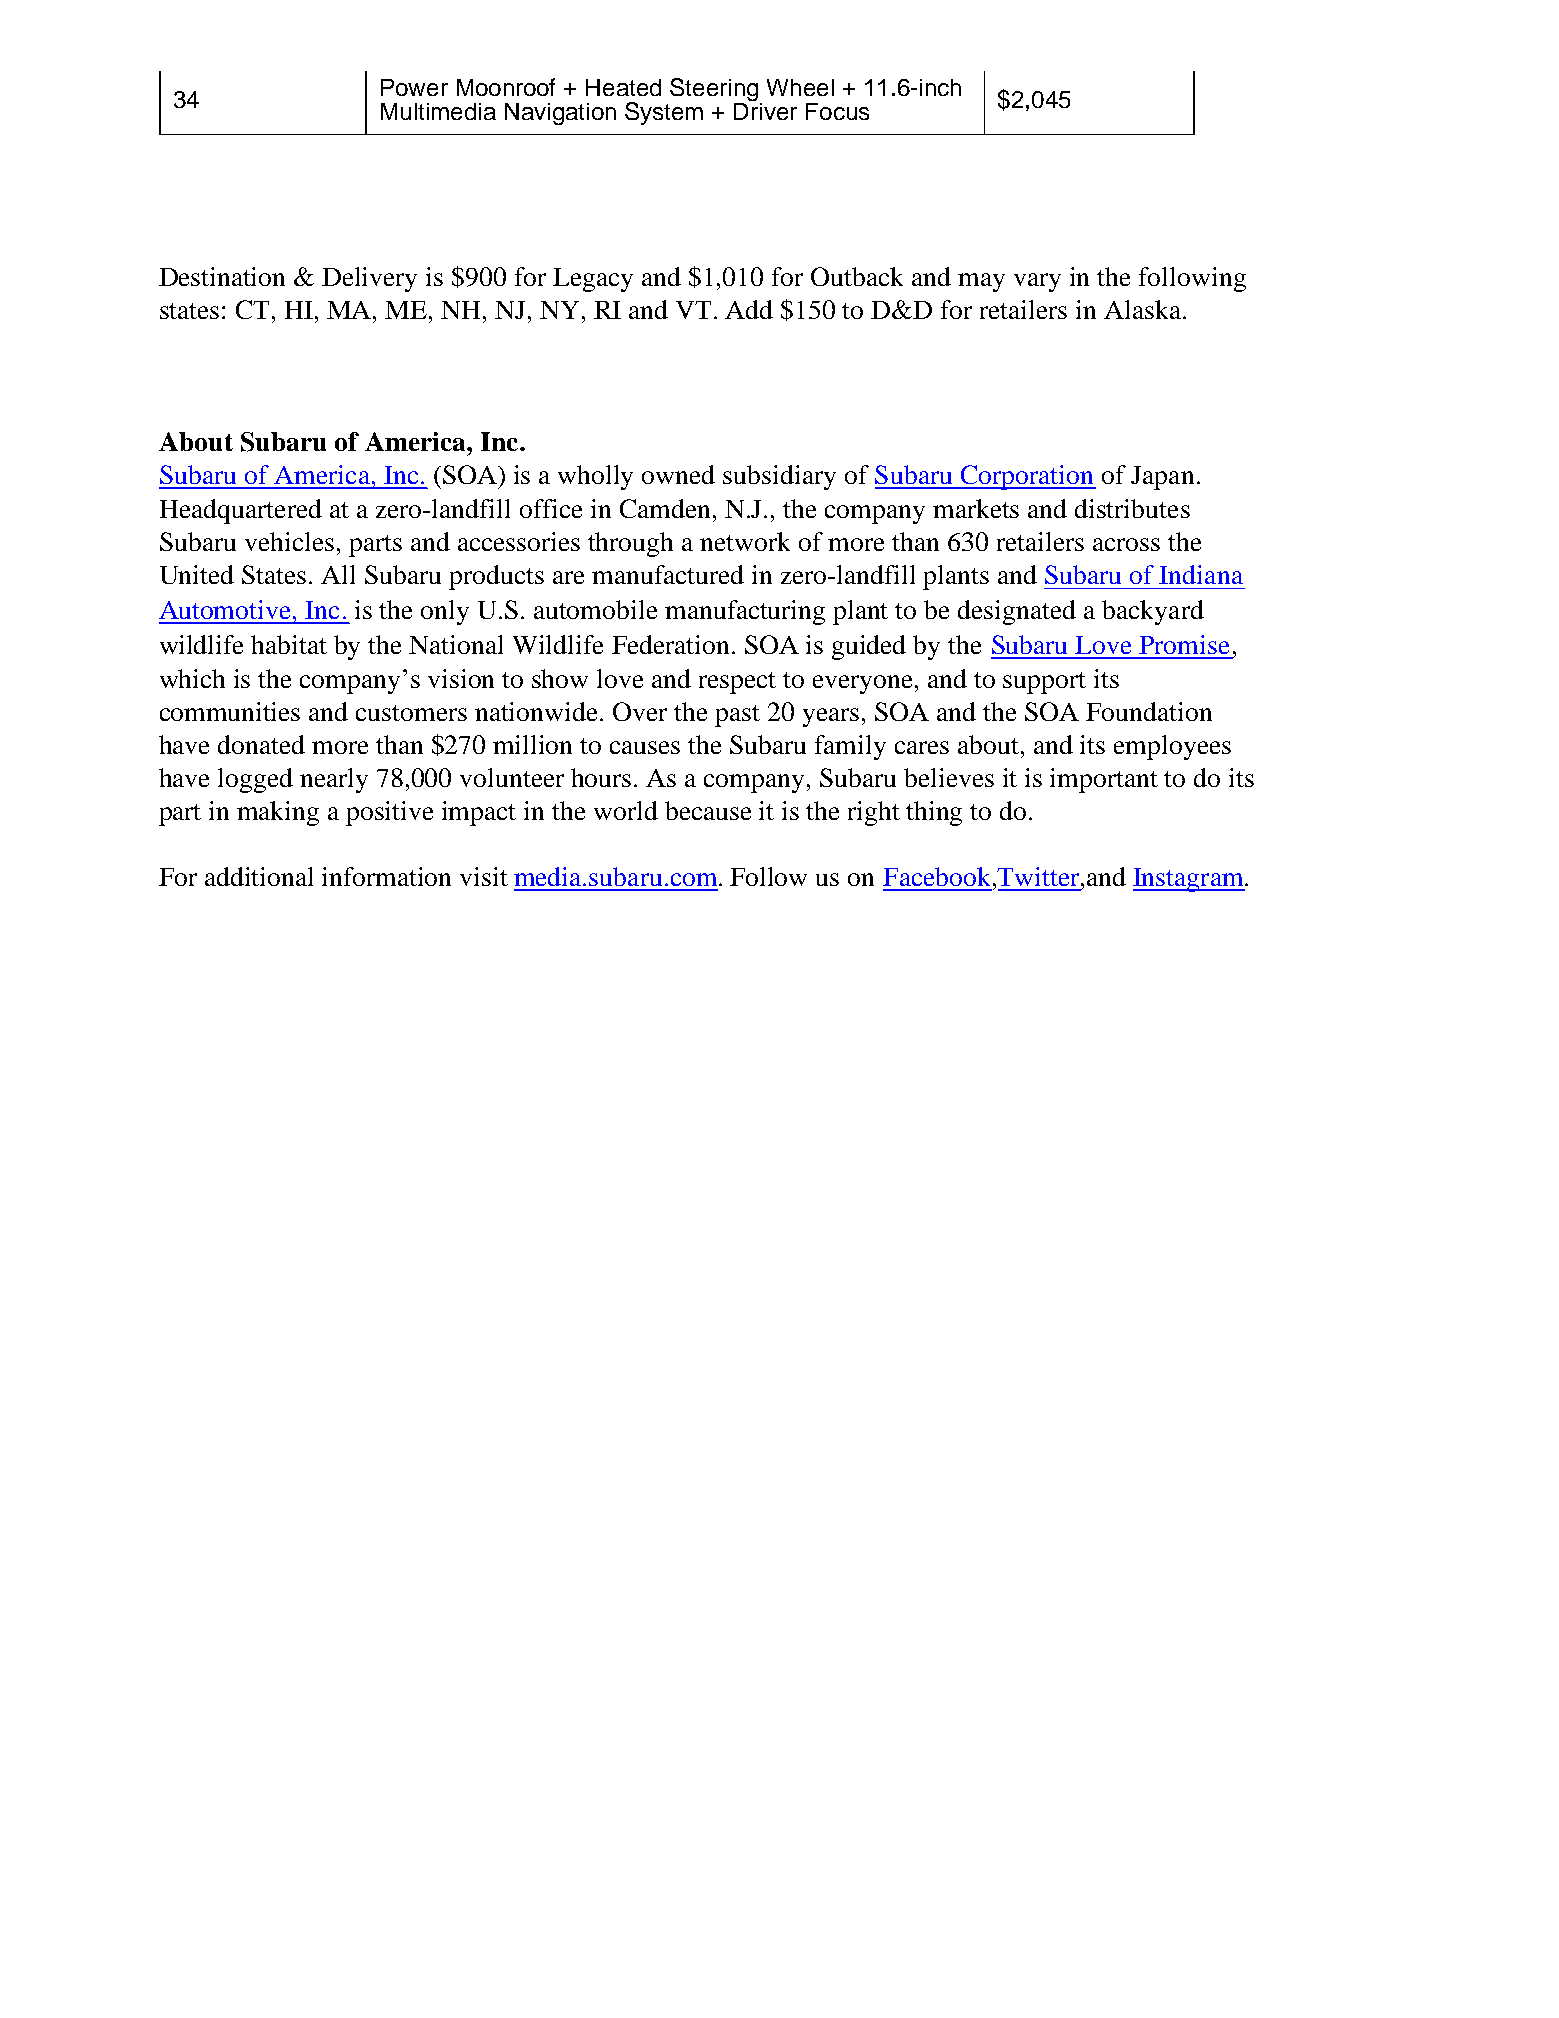  What do you see at coordinates (259, 876) in the screenshot?
I see `additional` at bounding box center [259, 876].
